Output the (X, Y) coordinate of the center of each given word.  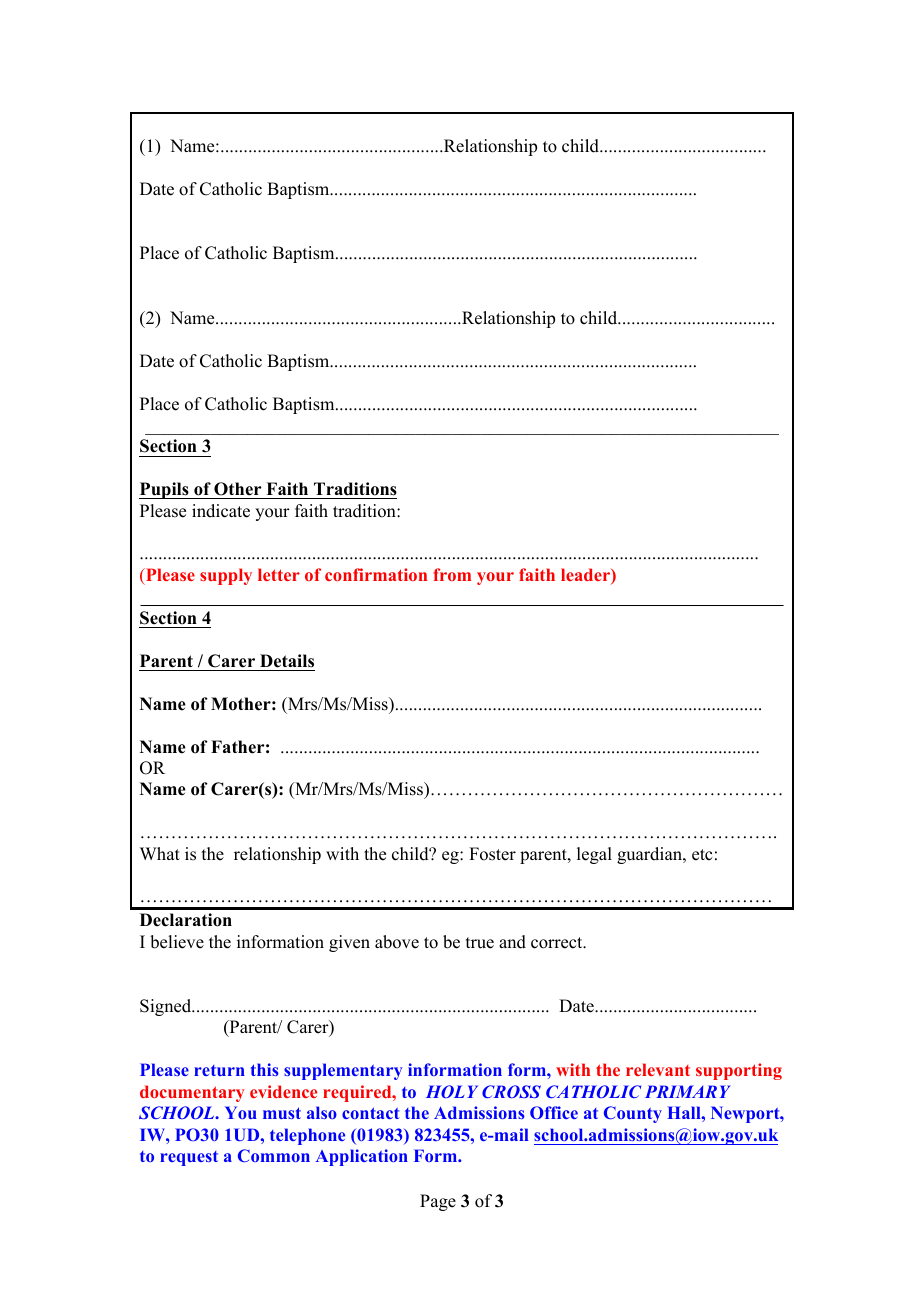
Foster (492, 854)
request (189, 1158)
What (160, 853)
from (452, 574)
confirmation (376, 574)
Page (438, 1202)
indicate (221, 511)
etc (702, 855)
